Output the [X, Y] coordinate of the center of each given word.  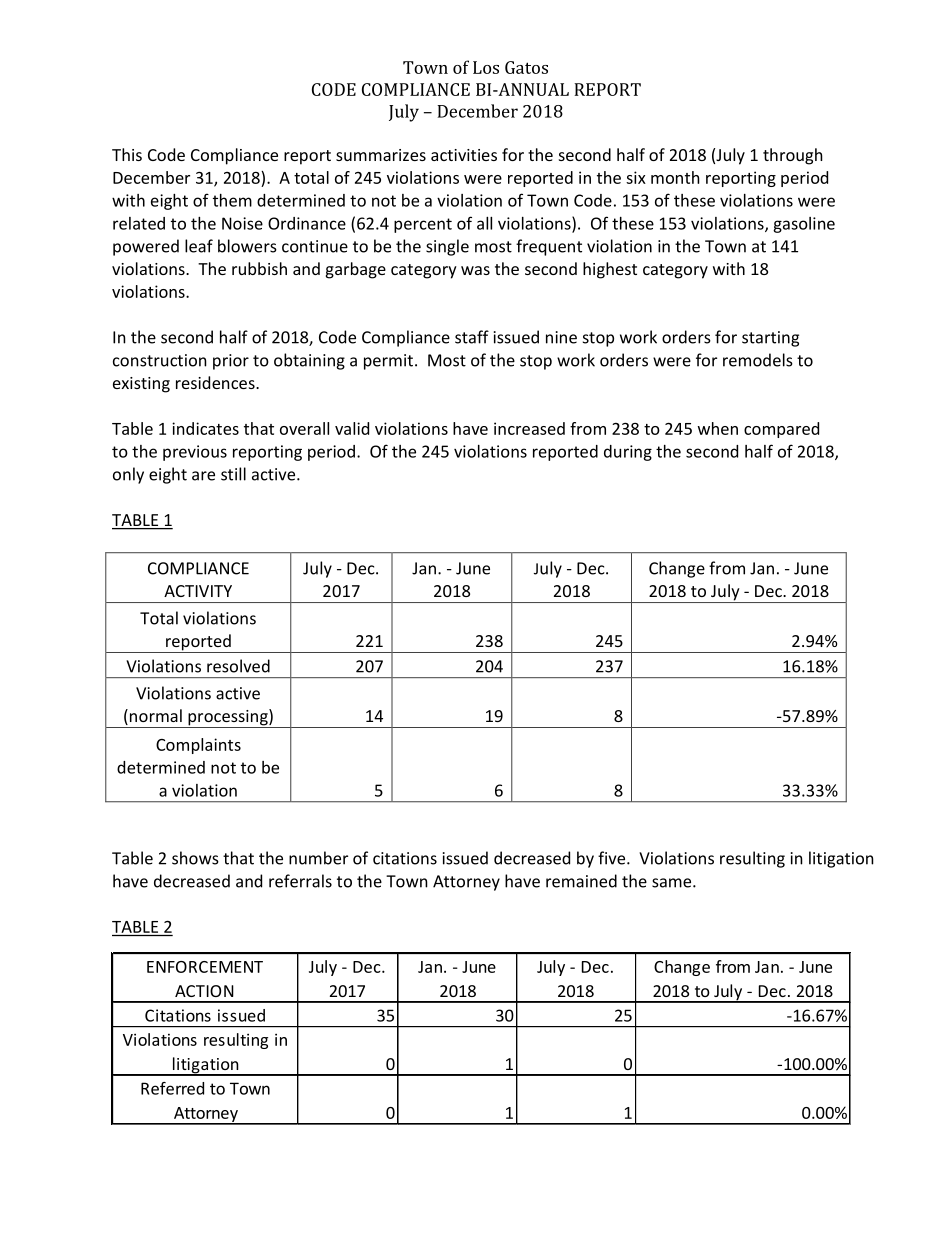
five [613, 858]
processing [228, 718]
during [628, 453]
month [675, 177]
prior [231, 362]
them [232, 200]
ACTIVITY [198, 591]
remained [581, 881]
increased [529, 428]
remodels [758, 360]
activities [464, 155]
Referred [172, 1088]
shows [195, 858]
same [673, 883]
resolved [238, 666]
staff [472, 337]
